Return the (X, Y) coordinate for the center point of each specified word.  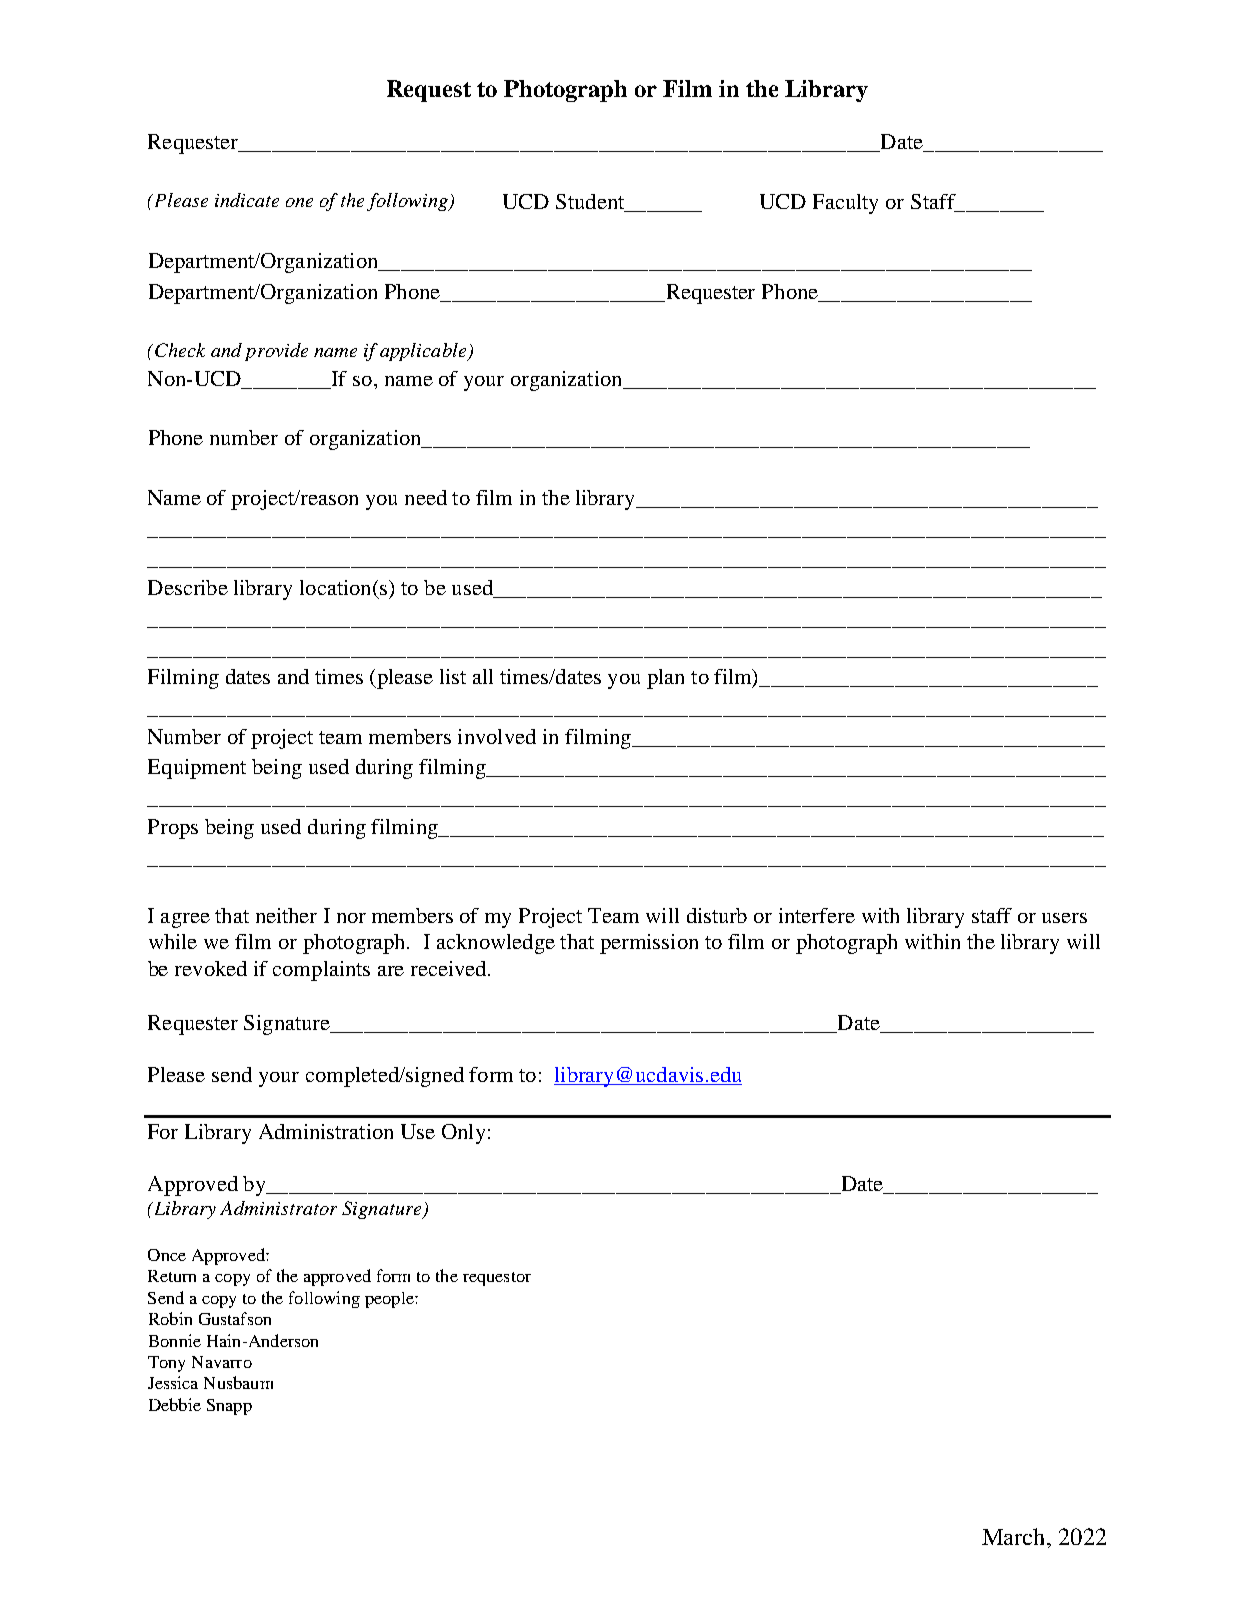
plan (665, 679)
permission (649, 944)
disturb (717, 915)
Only (463, 1134)
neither (286, 915)
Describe (188, 587)
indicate (247, 200)
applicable (424, 352)
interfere (817, 915)
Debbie (175, 1404)
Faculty (845, 204)
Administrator (278, 1208)
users (1064, 918)
